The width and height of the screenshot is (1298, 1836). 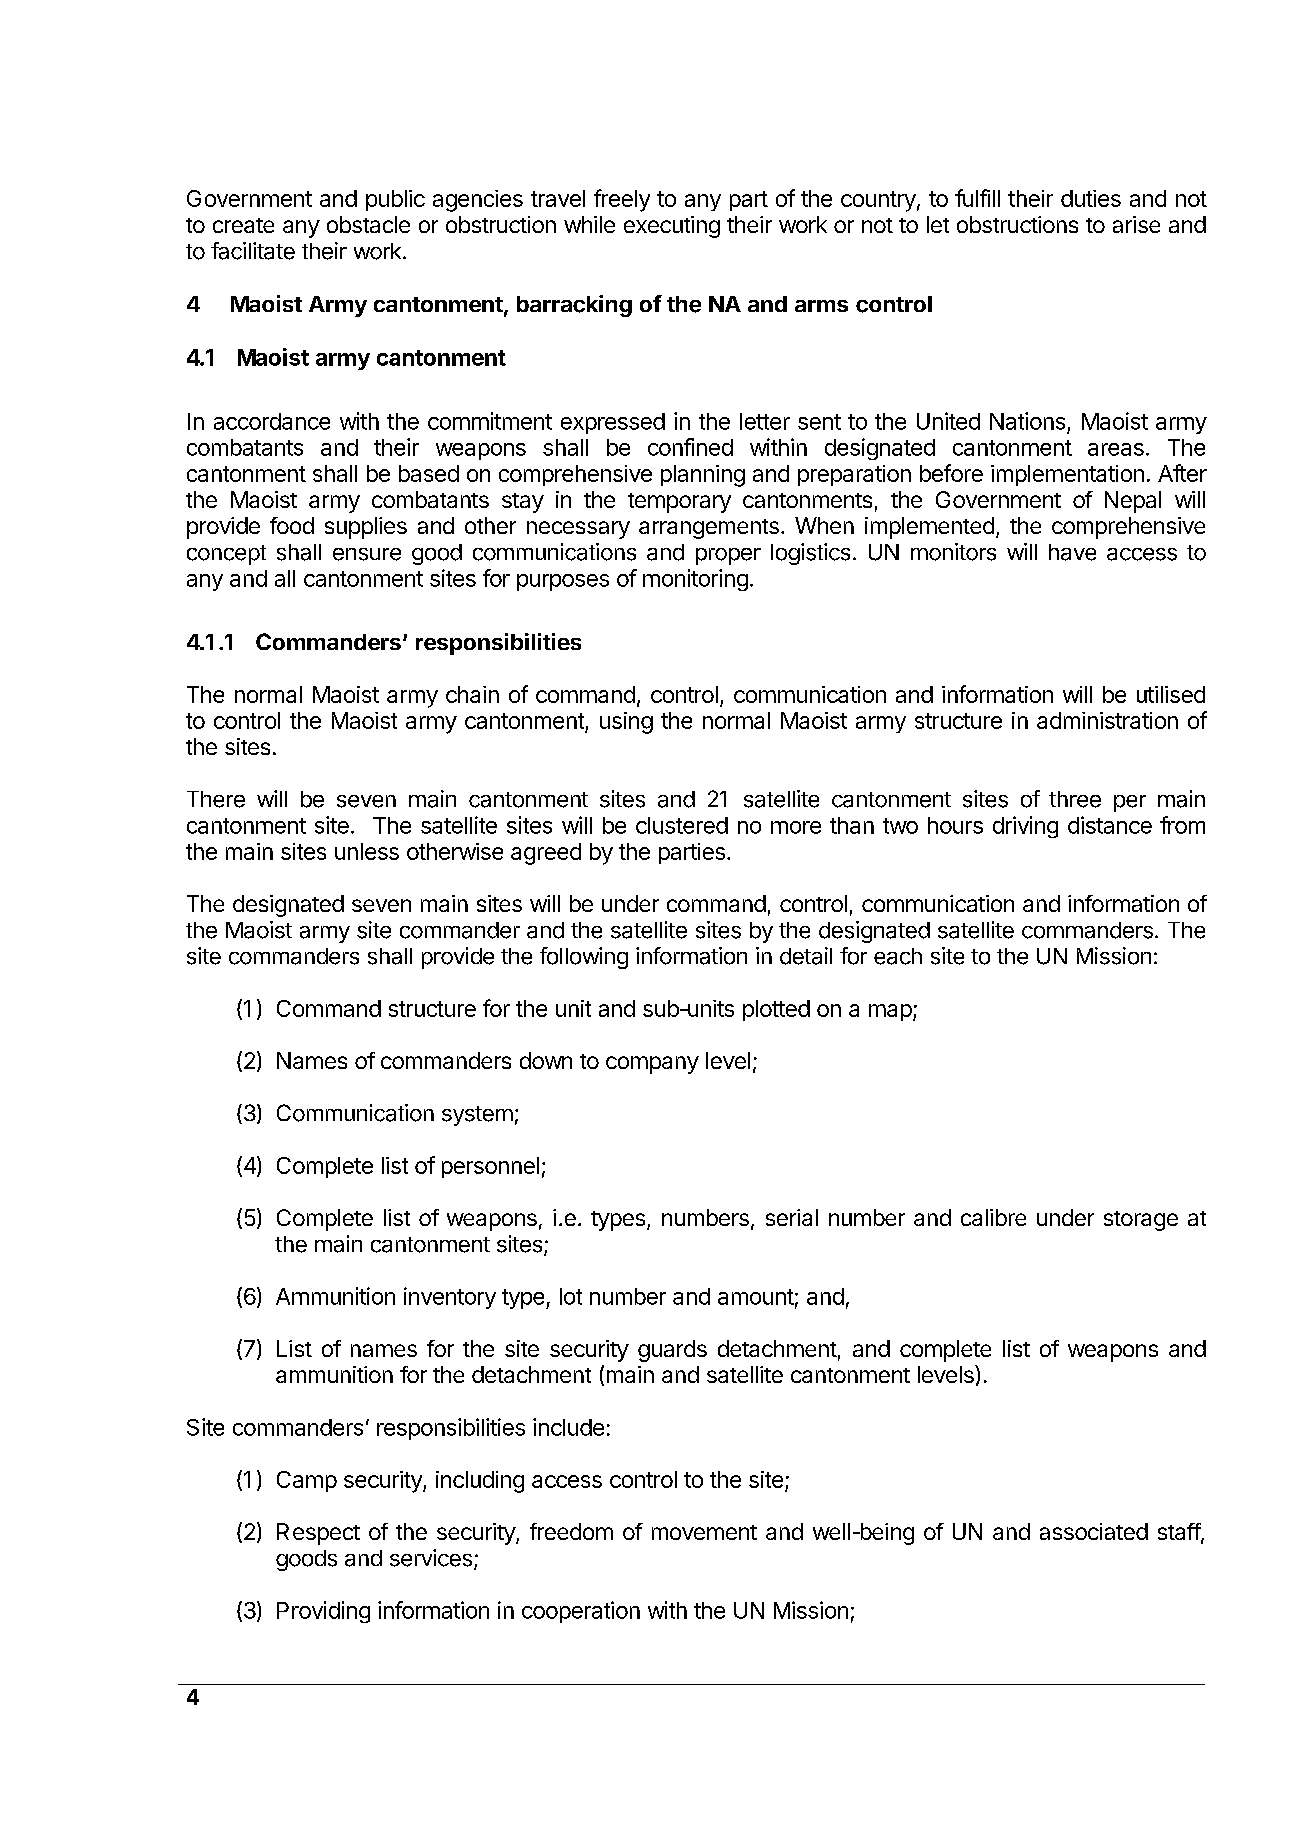 I want to click on Respect, so click(x=318, y=1534).
